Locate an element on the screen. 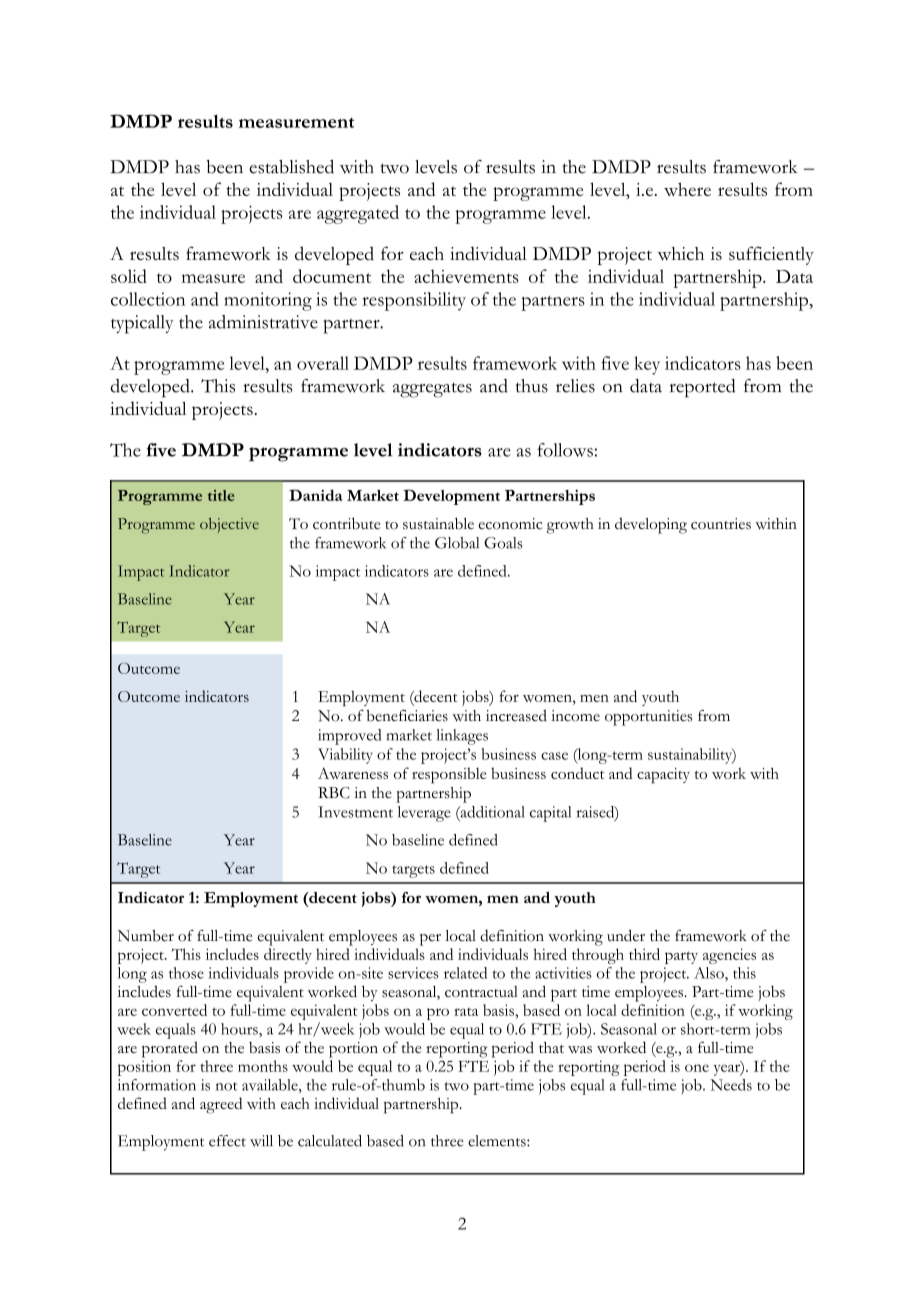 The width and height of the screenshot is (924, 1308). aggregated is located at coordinates (358, 214).
